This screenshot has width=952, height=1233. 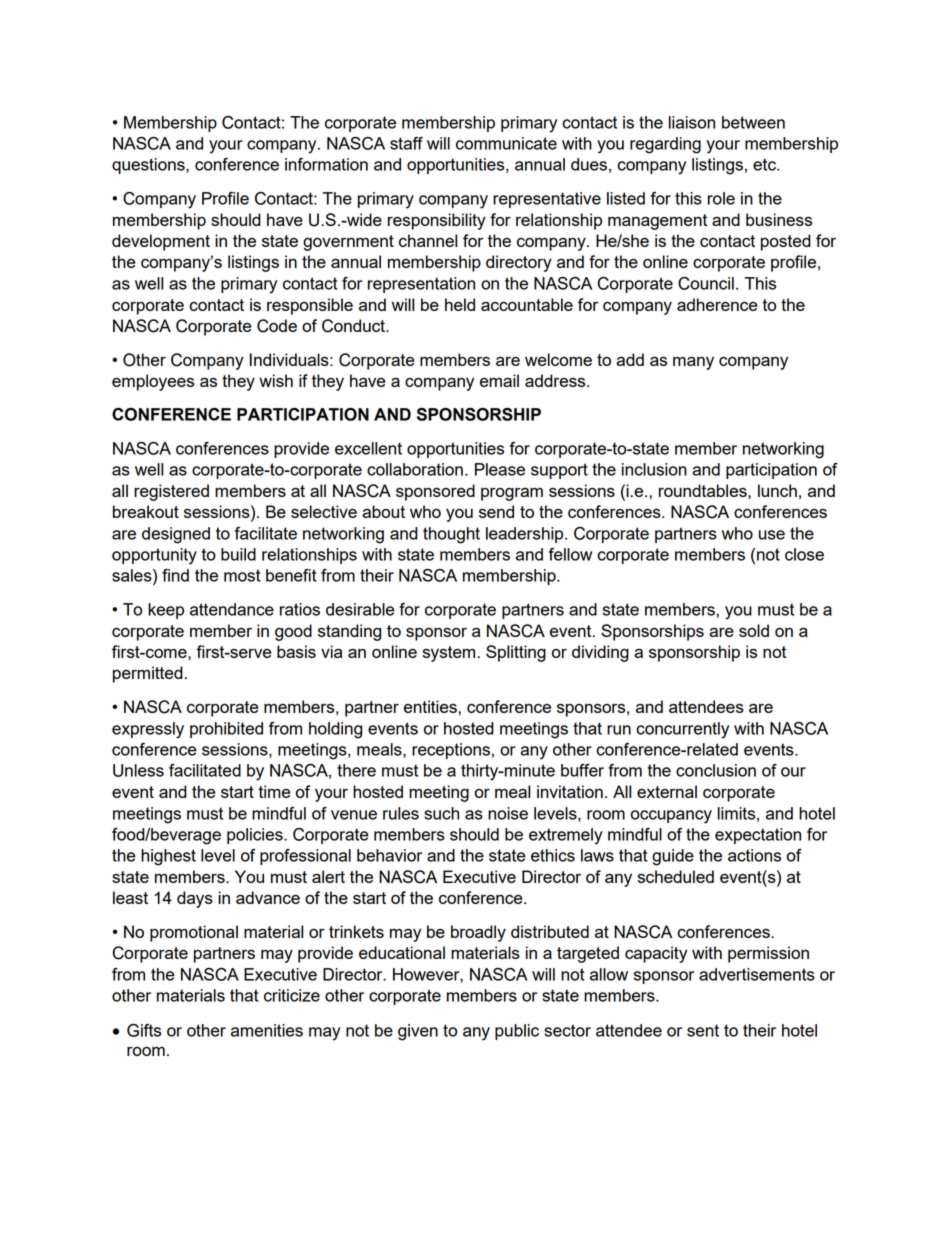 What do you see at coordinates (517, 1032) in the screenshot?
I see `public` at bounding box center [517, 1032].
